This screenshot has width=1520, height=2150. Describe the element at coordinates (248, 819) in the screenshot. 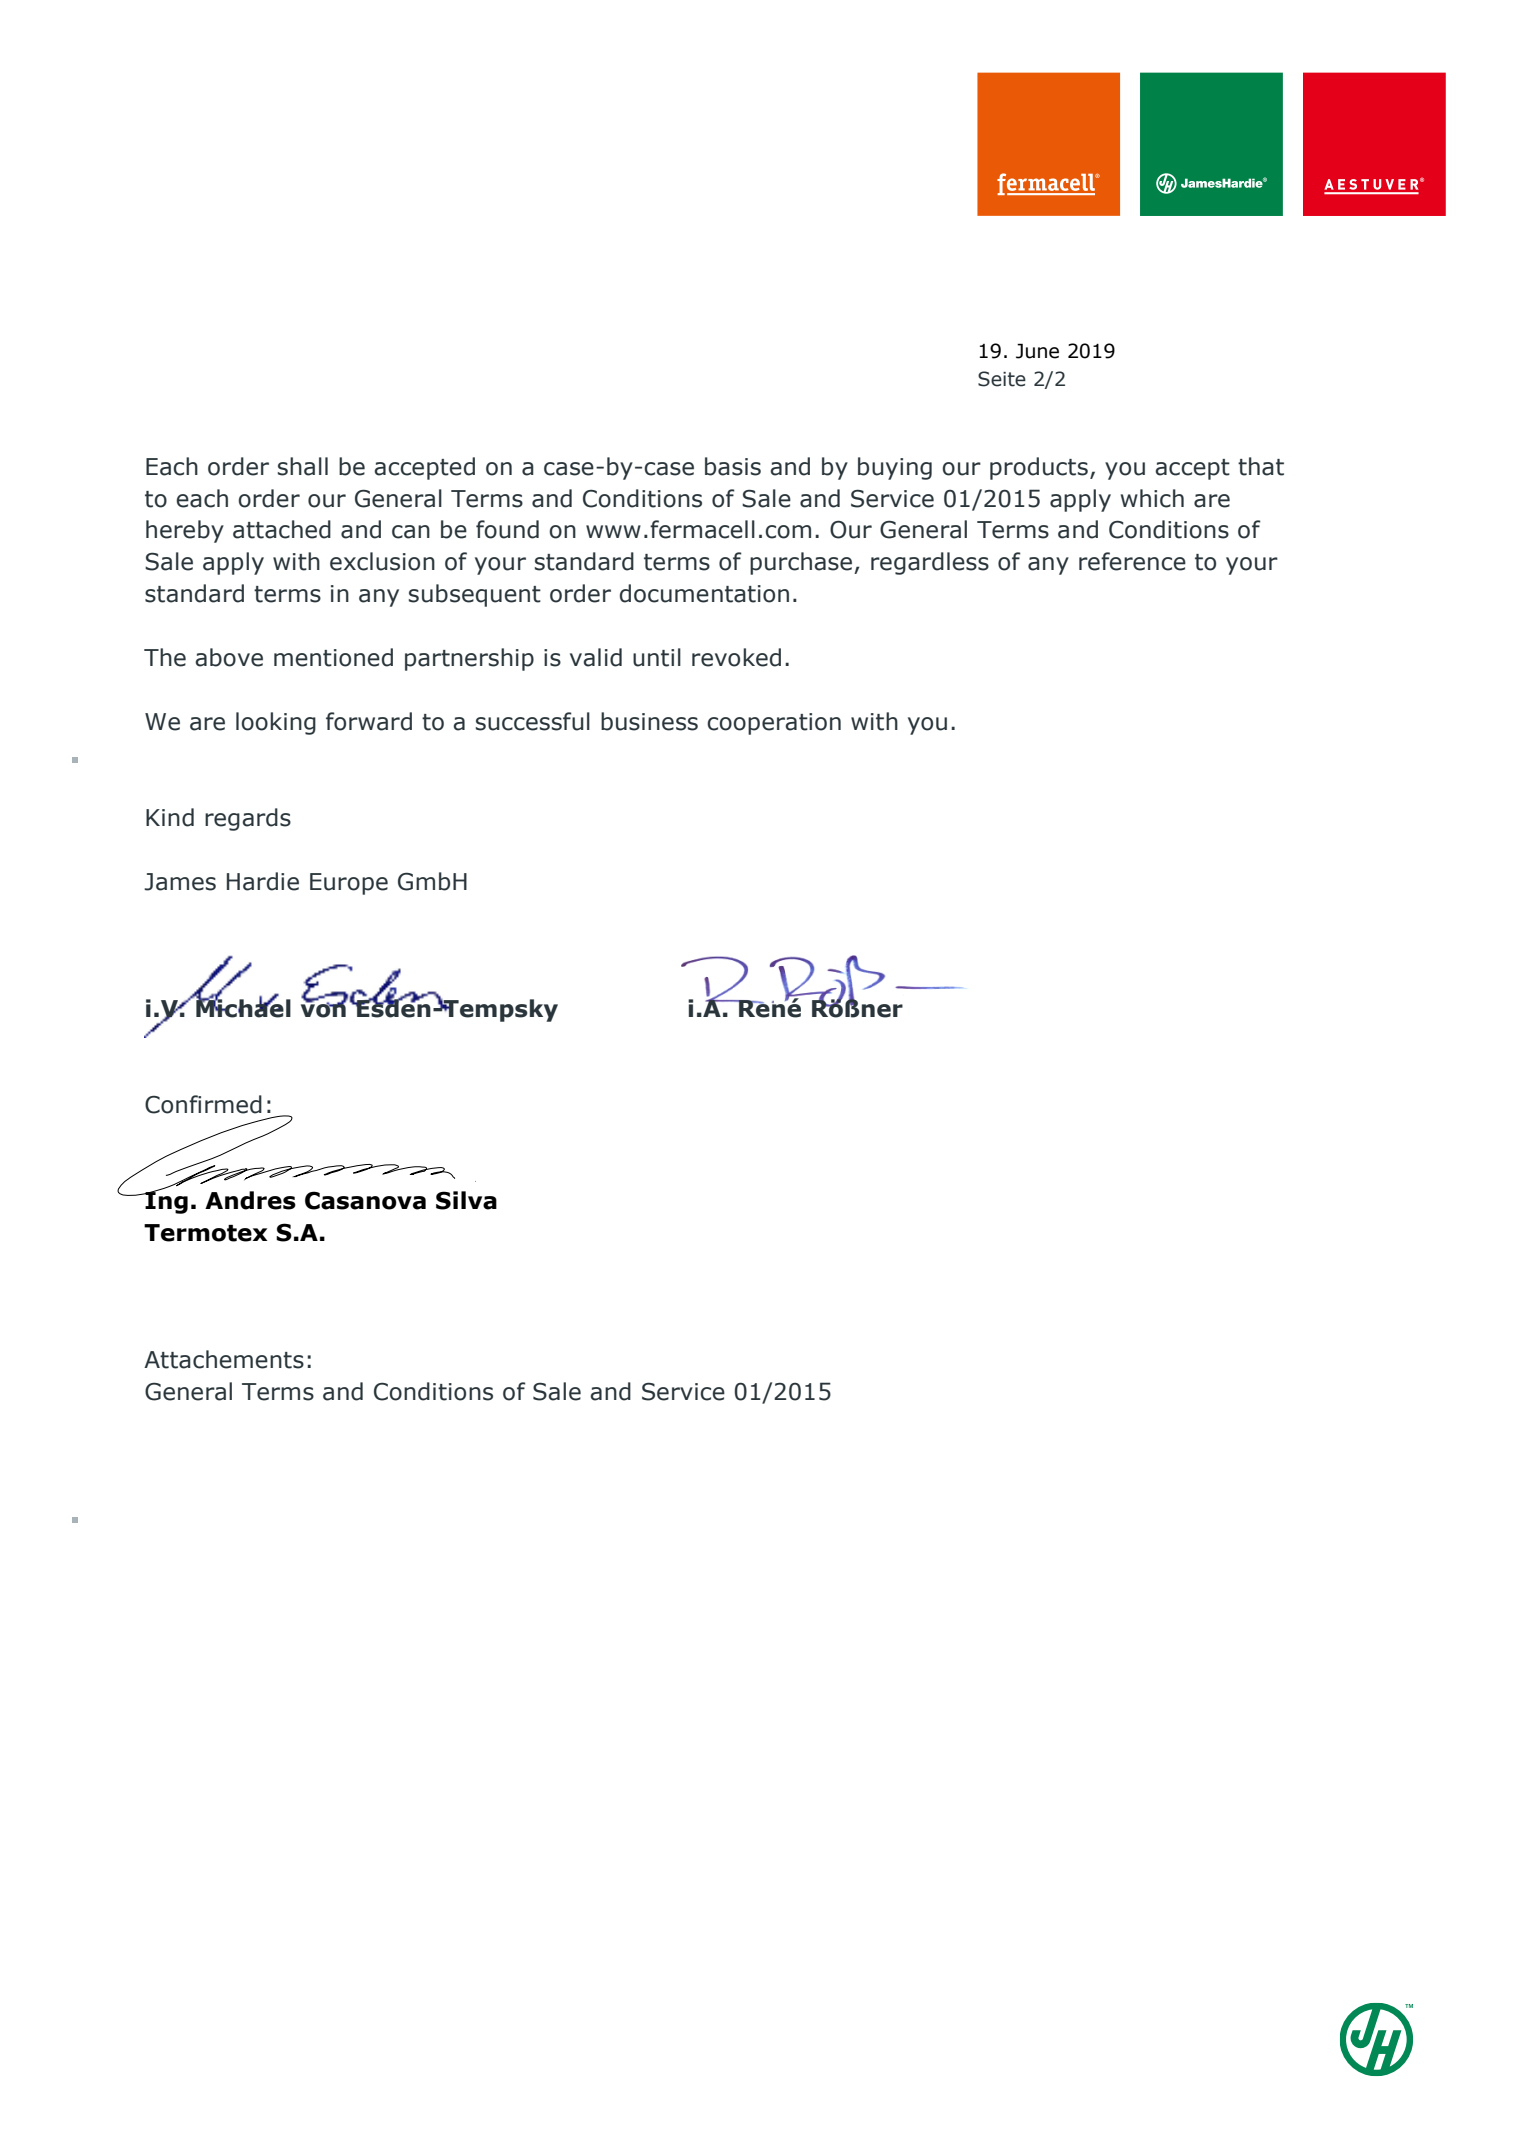

I see `regards` at that location.
